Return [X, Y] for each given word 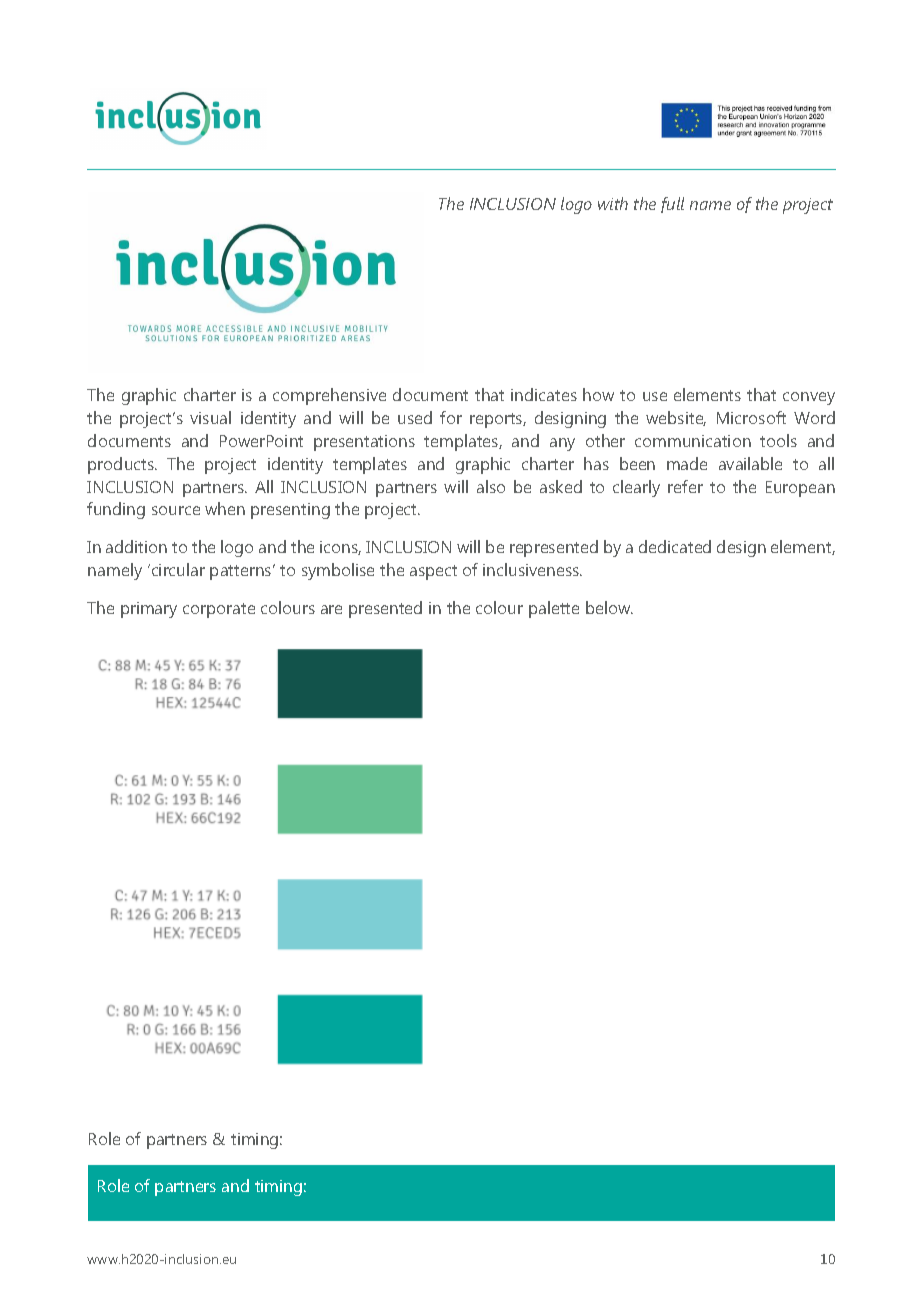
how [598, 394]
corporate [219, 610]
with [613, 203]
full [672, 205]
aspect [433, 572]
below [609, 607]
